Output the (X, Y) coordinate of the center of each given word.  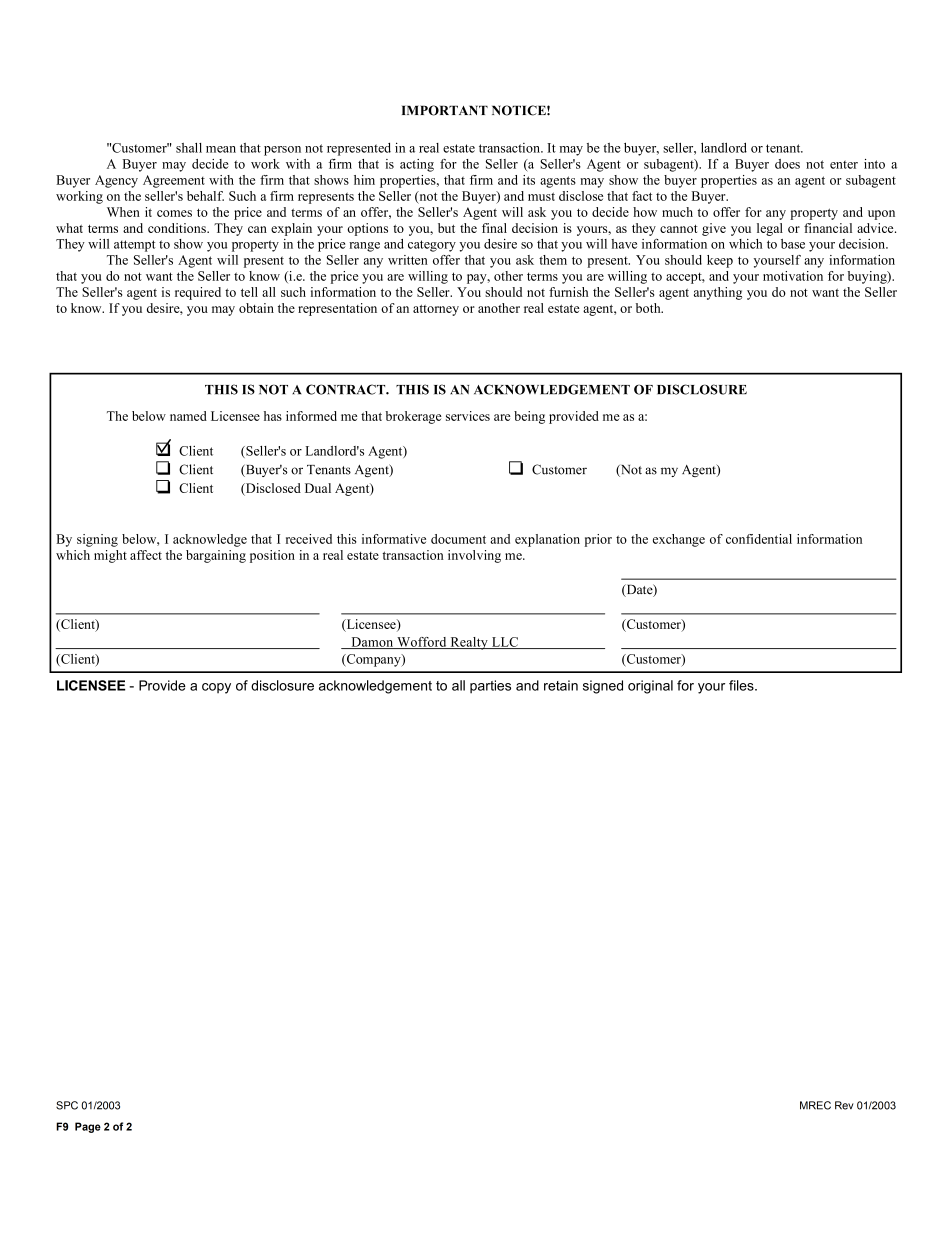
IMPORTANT (445, 110)
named (188, 416)
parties (490, 687)
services (468, 416)
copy (216, 688)
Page (88, 1127)
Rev (844, 1105)
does (787, 164)
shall (189, 148)
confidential (759, 539)
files (742, 685)
